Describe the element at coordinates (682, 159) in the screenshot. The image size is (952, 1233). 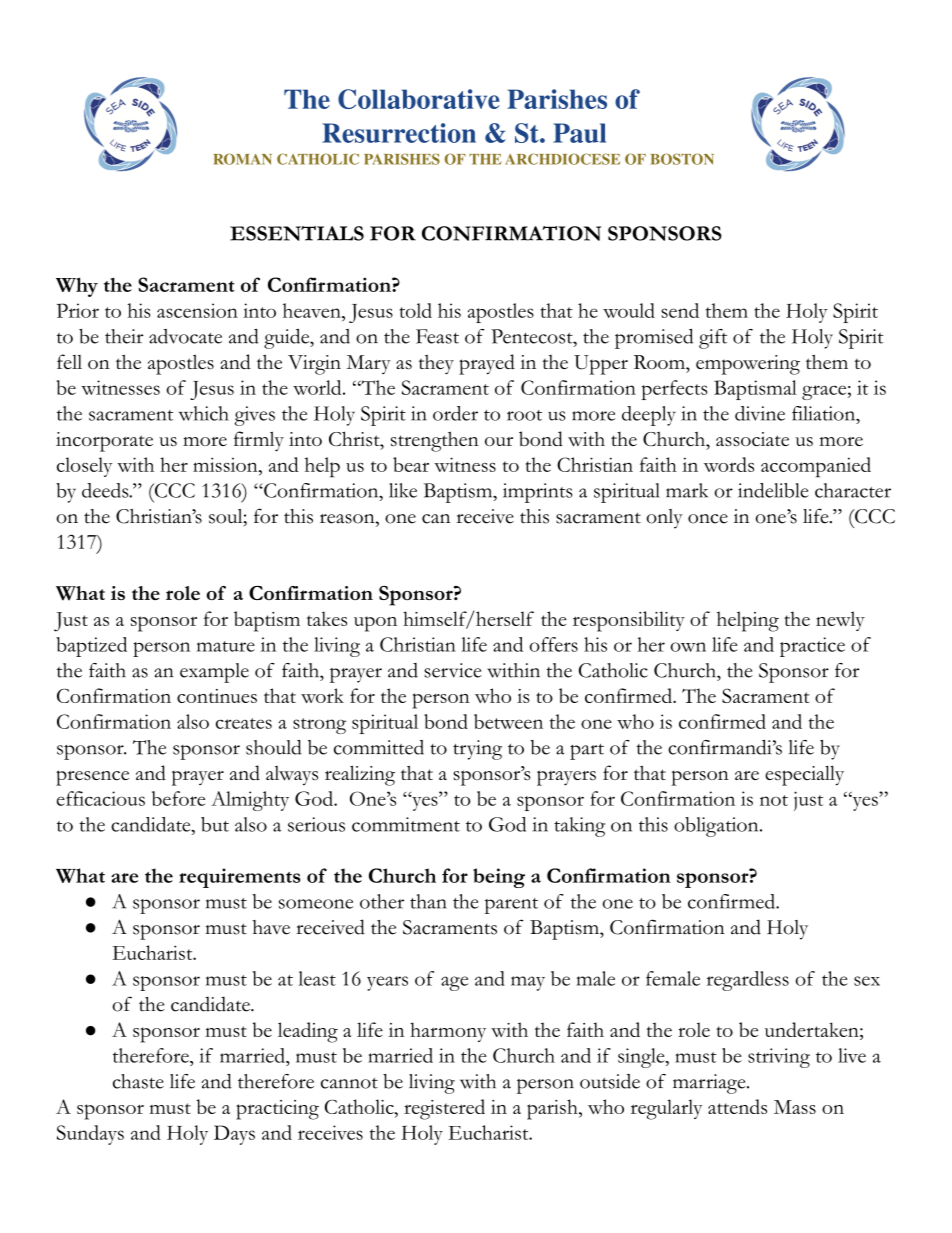
I see `BOSTON` at that location.
